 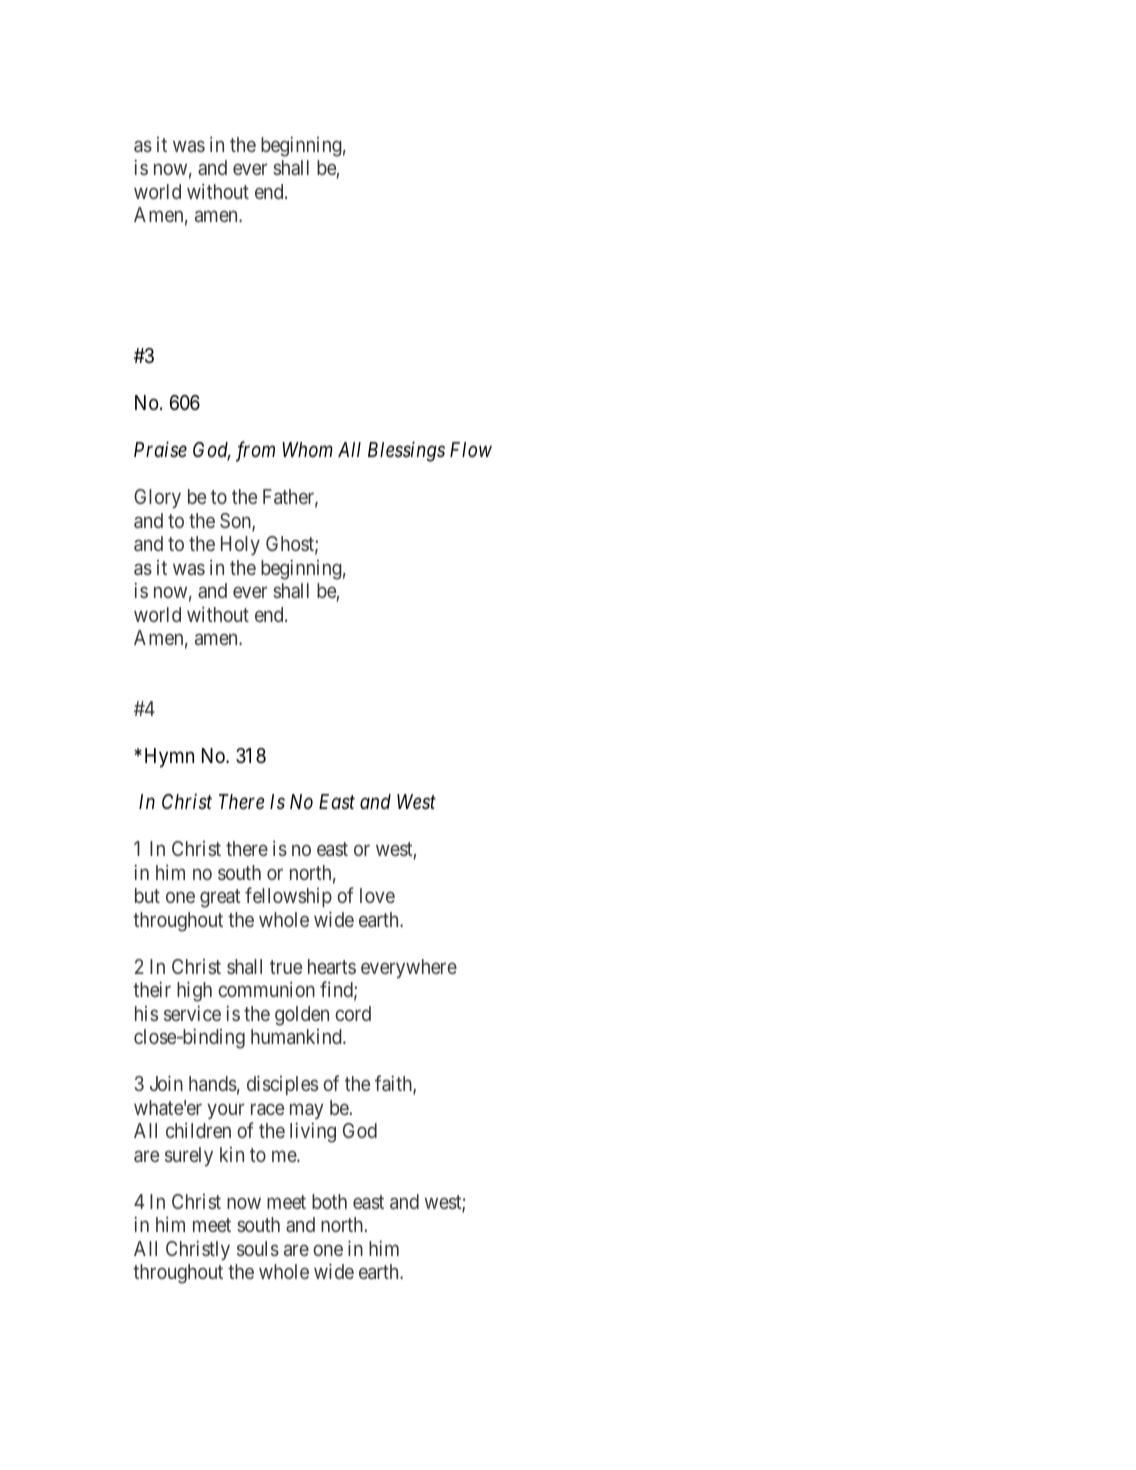 What do you see at coordinates (189, 1156) in the screenshot?
I see `surely` at bounding box center [189, 1156].
